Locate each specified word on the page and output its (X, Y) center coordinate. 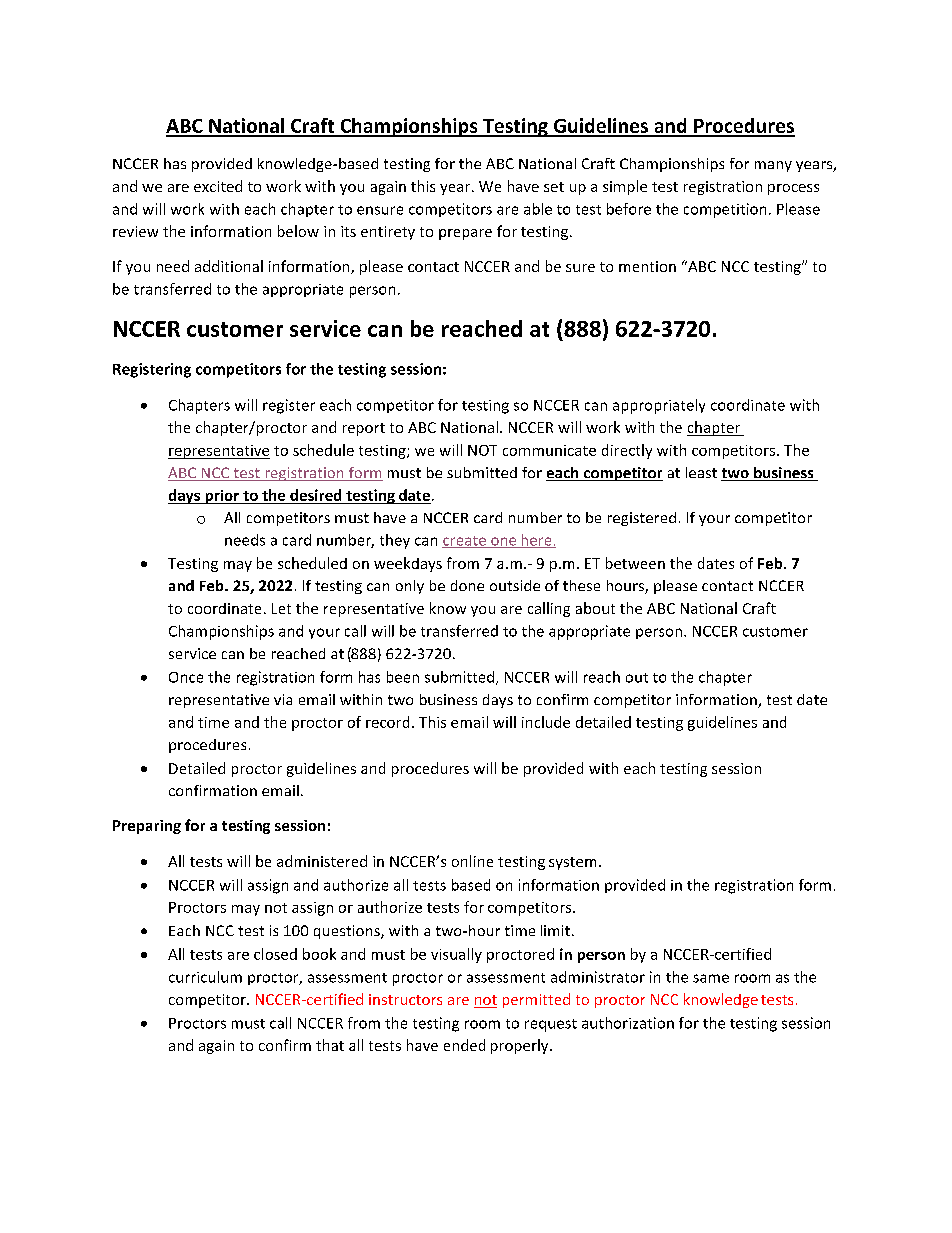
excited (218, 186)
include (546, 722)
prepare (465, 234)
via (283, 699)
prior (222, 497)
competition (725, 210)
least (701, 472)
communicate (549, 450)
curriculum (205, 977)
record (387, 722)
